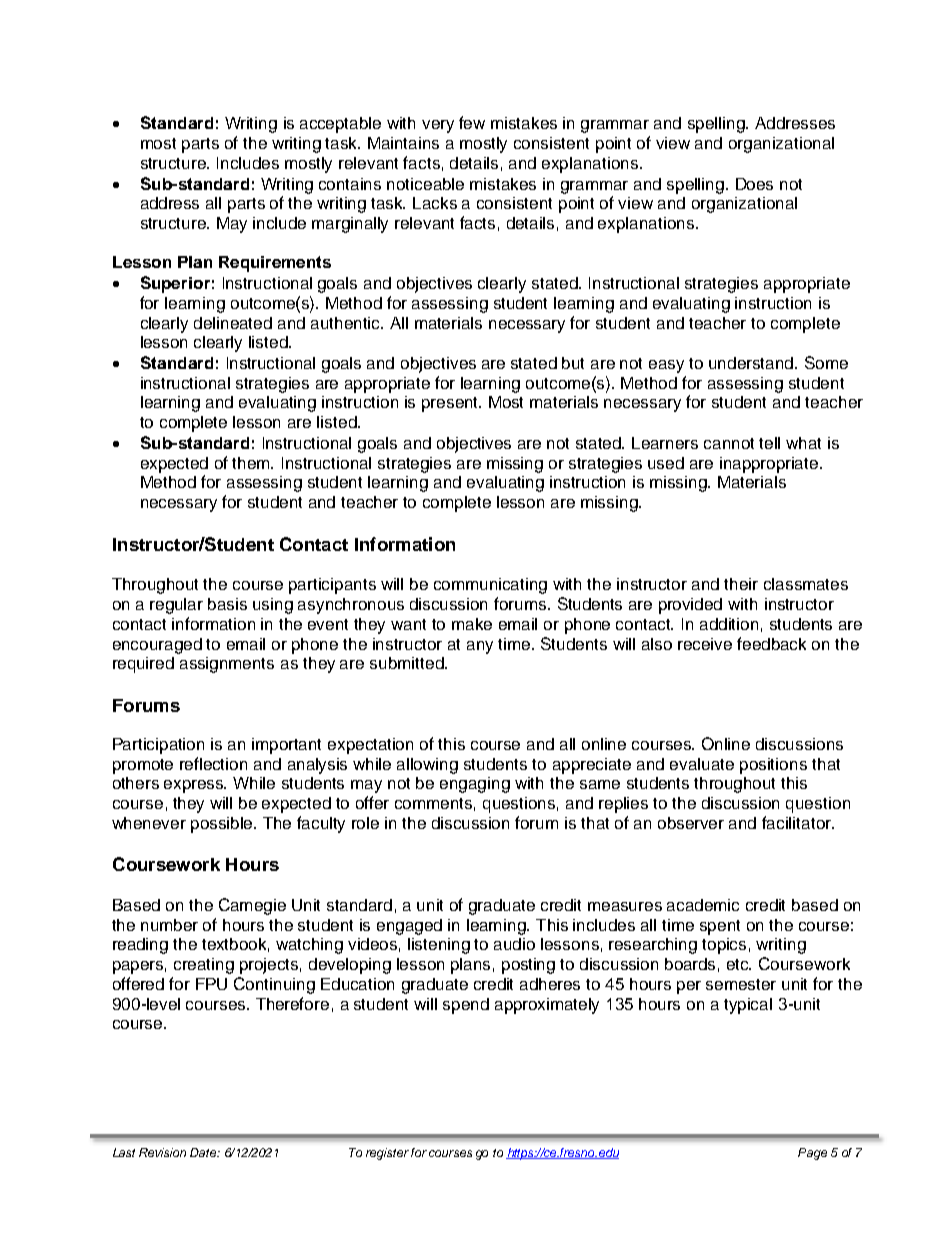  I want to click on them, so click(252, 463).
